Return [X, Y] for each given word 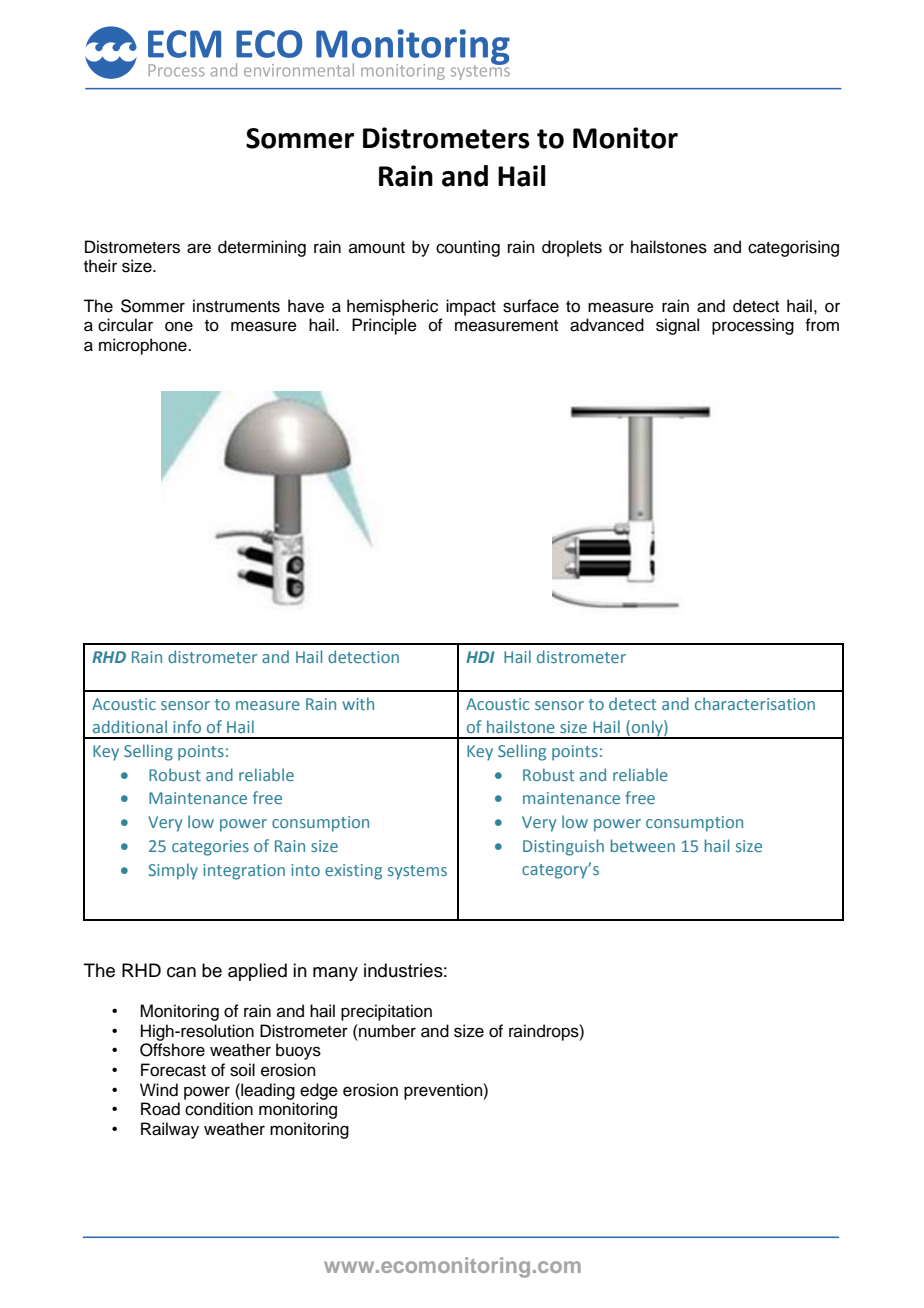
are [199, 248]
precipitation [386, 1012]
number [386, 1031]
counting [468, 248]
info [187, 726]
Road [160, 1109]
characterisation [755, 703]
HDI [480, 657]
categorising [793, 248]
